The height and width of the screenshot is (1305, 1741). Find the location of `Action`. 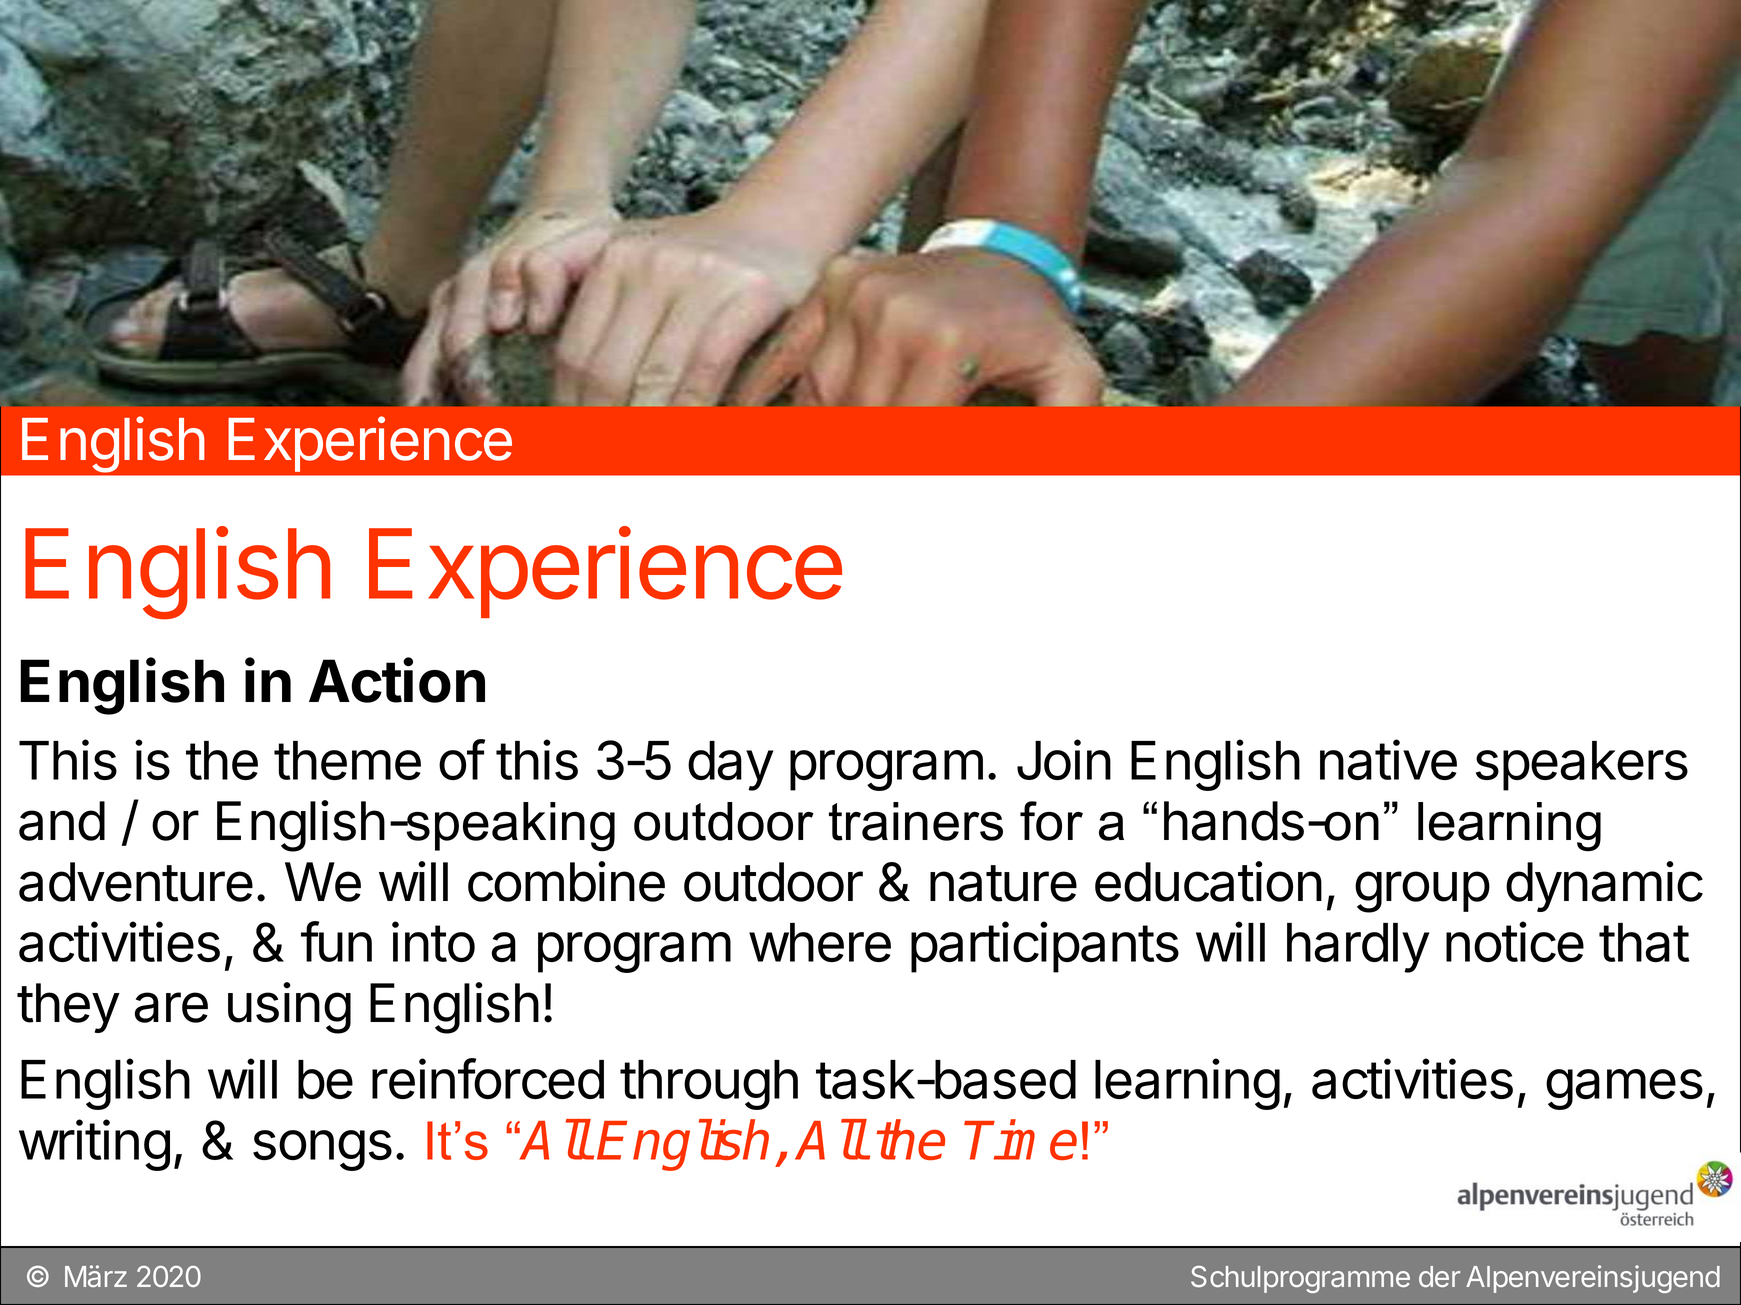

Action is located at coordinates (397, 680).
